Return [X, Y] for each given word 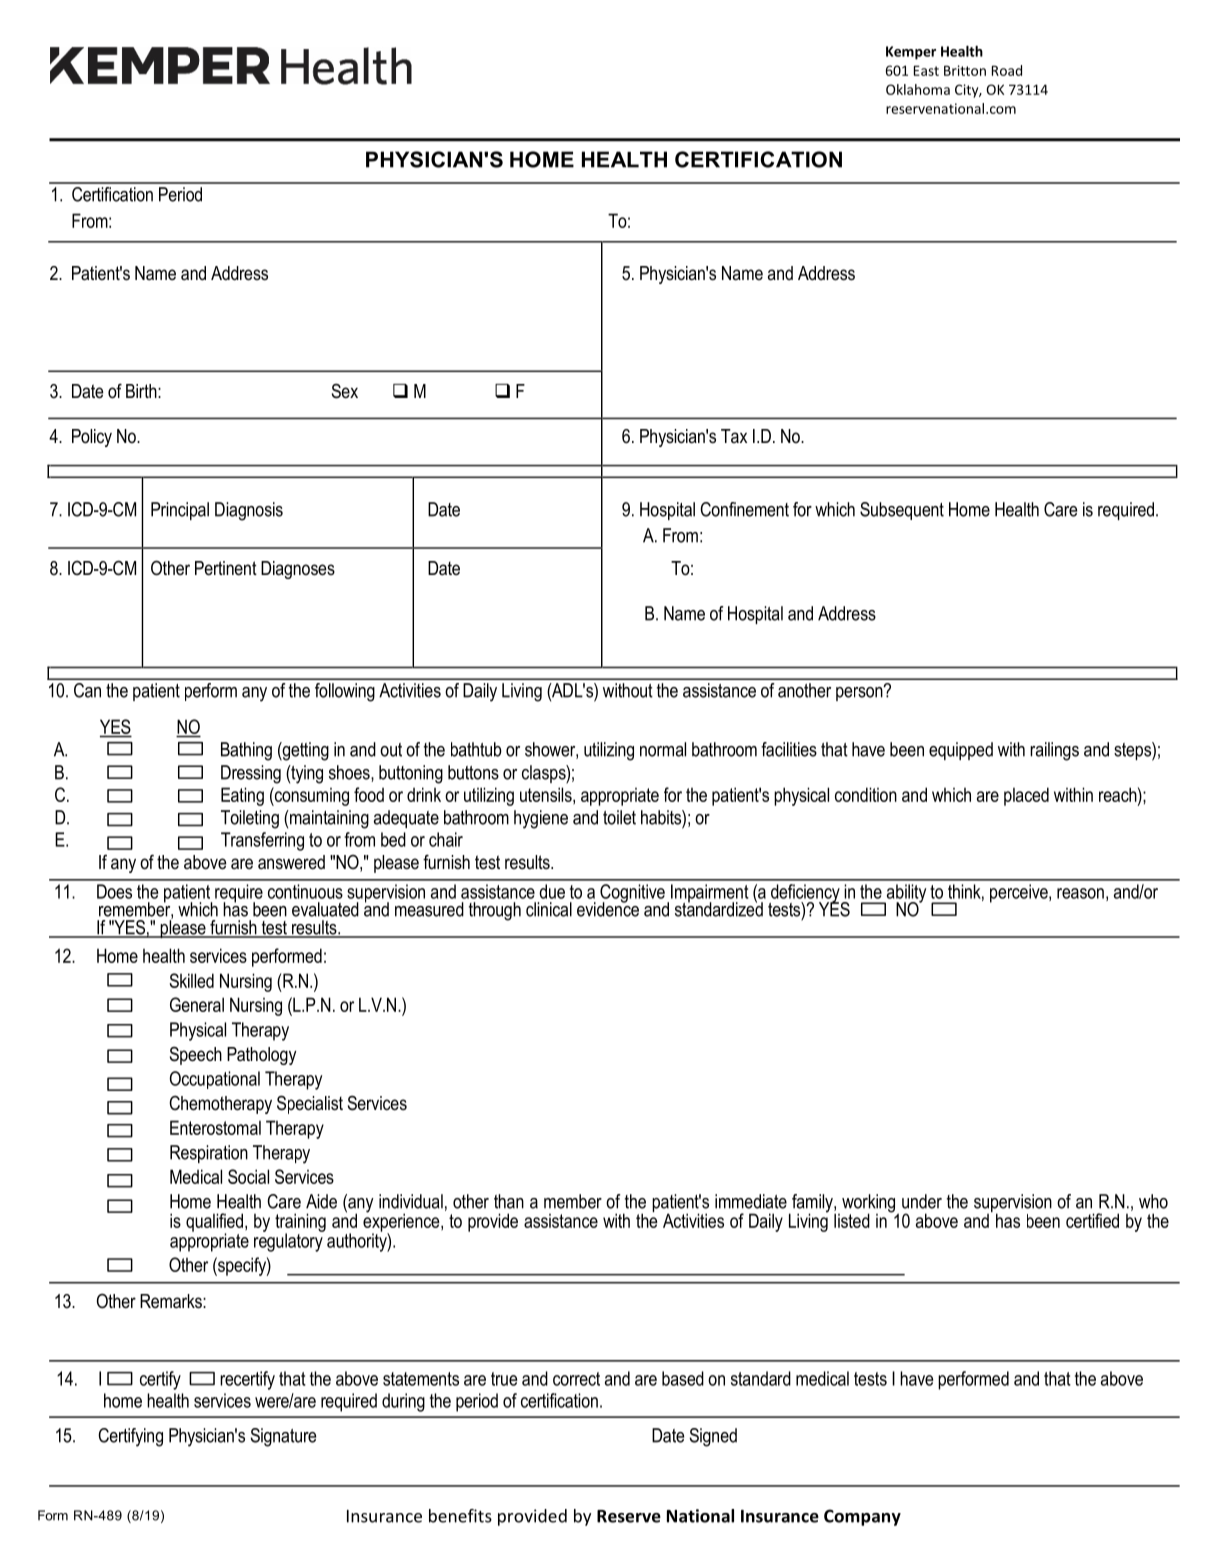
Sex [345, 391]
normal [663, 749]
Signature [283, 1437]
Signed [713, 1437]
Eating [242, 796]
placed [1026, 796]
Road [1007, 70]
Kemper [911, 53]
